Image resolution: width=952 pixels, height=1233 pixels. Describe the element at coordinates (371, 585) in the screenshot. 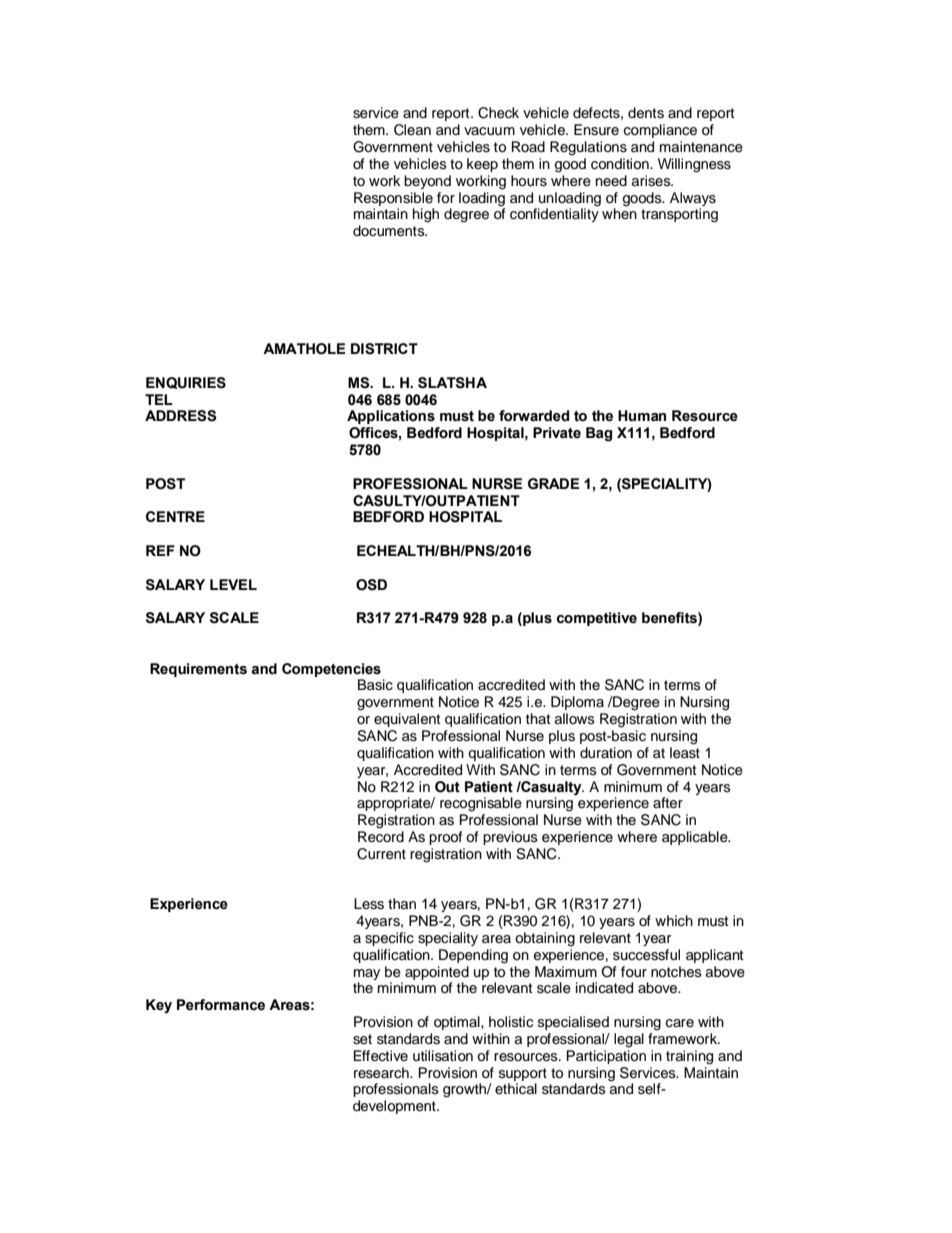

I see `OSD` at that location.
